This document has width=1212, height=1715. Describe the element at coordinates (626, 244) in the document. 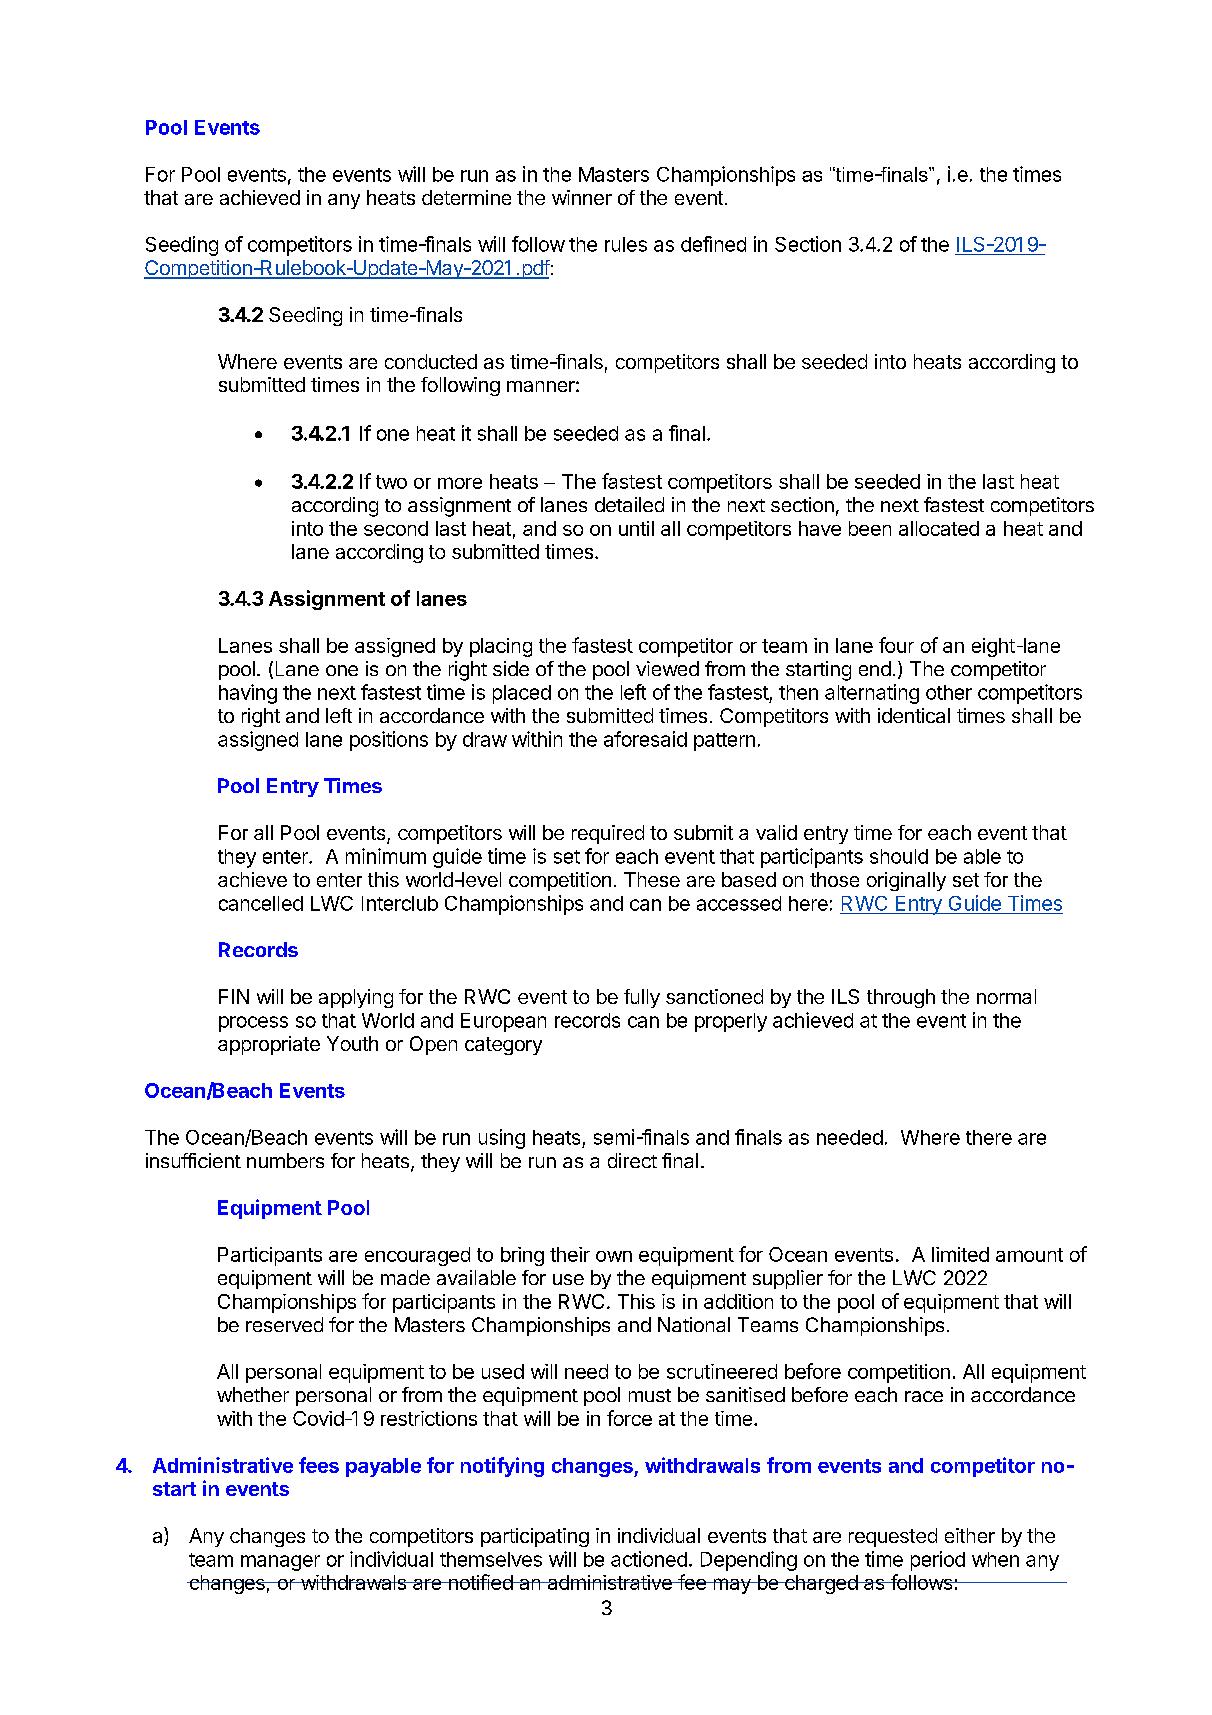

I see `rules` at that location.
